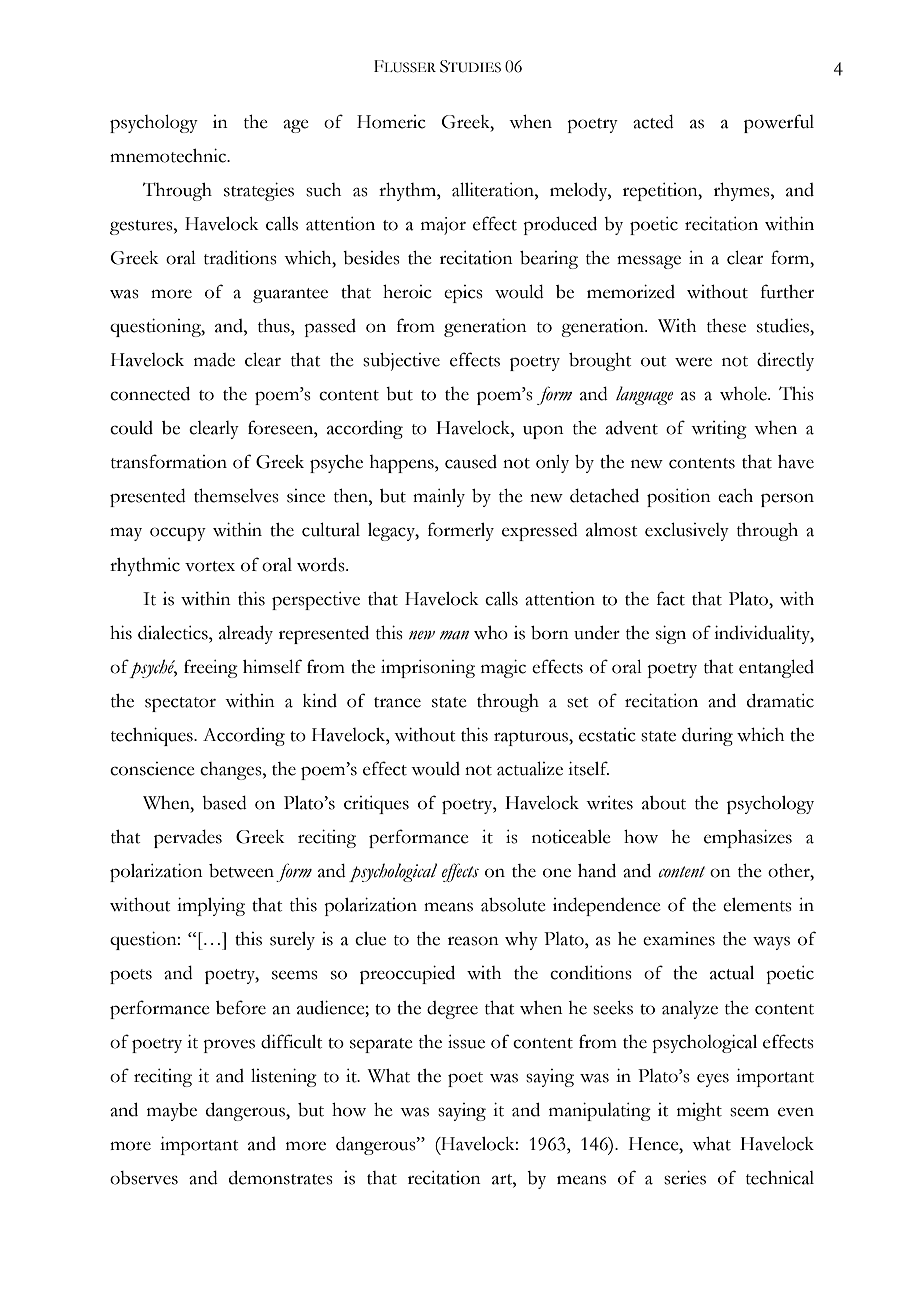  I want to click on powerful, so click(779, 123).
